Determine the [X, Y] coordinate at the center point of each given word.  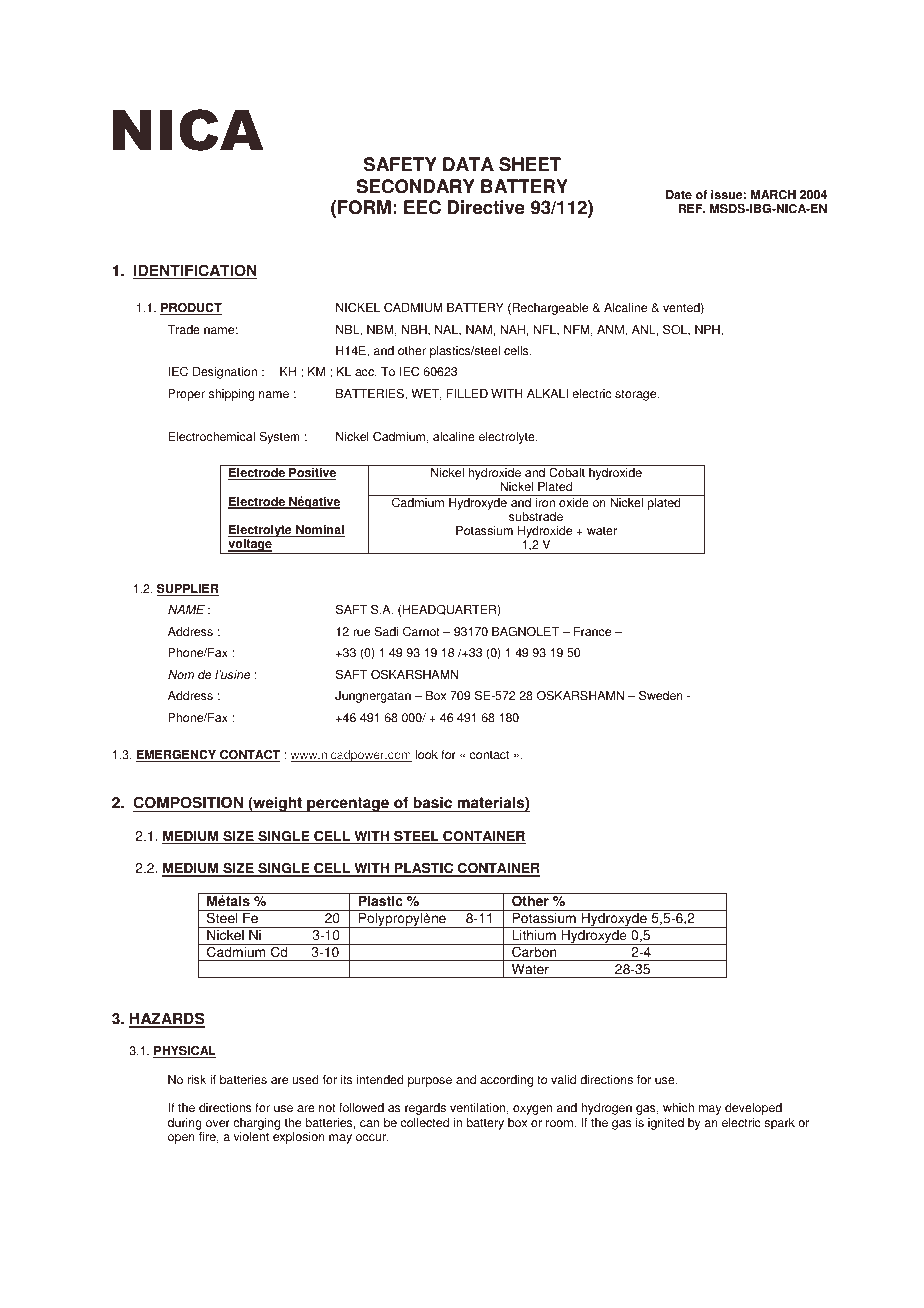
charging [256, 1124]
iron [545, 501]
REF [691, 208]
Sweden [661, 695]
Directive [486, 207]
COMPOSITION [189, 804]
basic [432, 804]
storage [637, 395]
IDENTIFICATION [195, 271]
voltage [250, 546]
